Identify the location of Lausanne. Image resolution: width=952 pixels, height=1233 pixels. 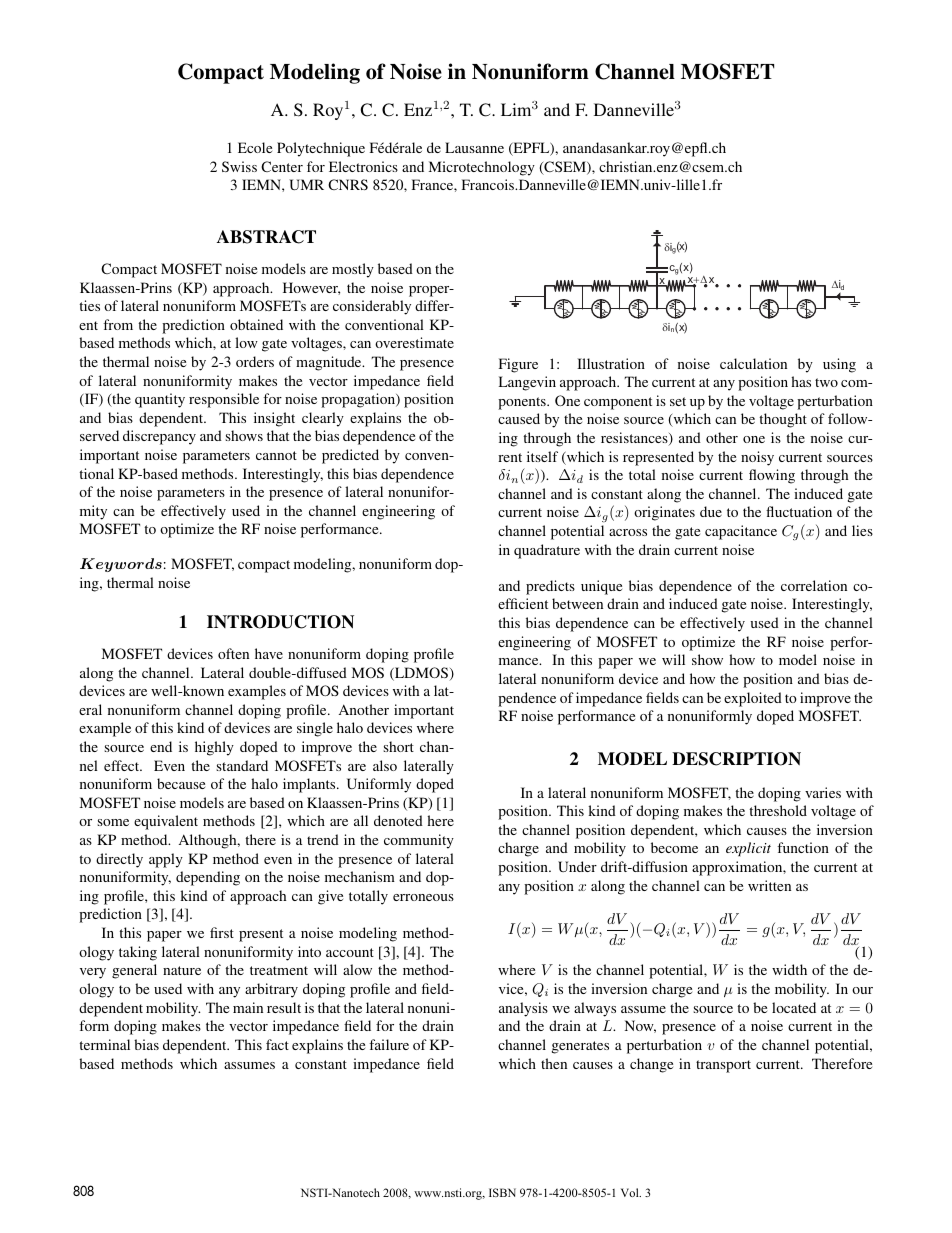
(474, 147).
